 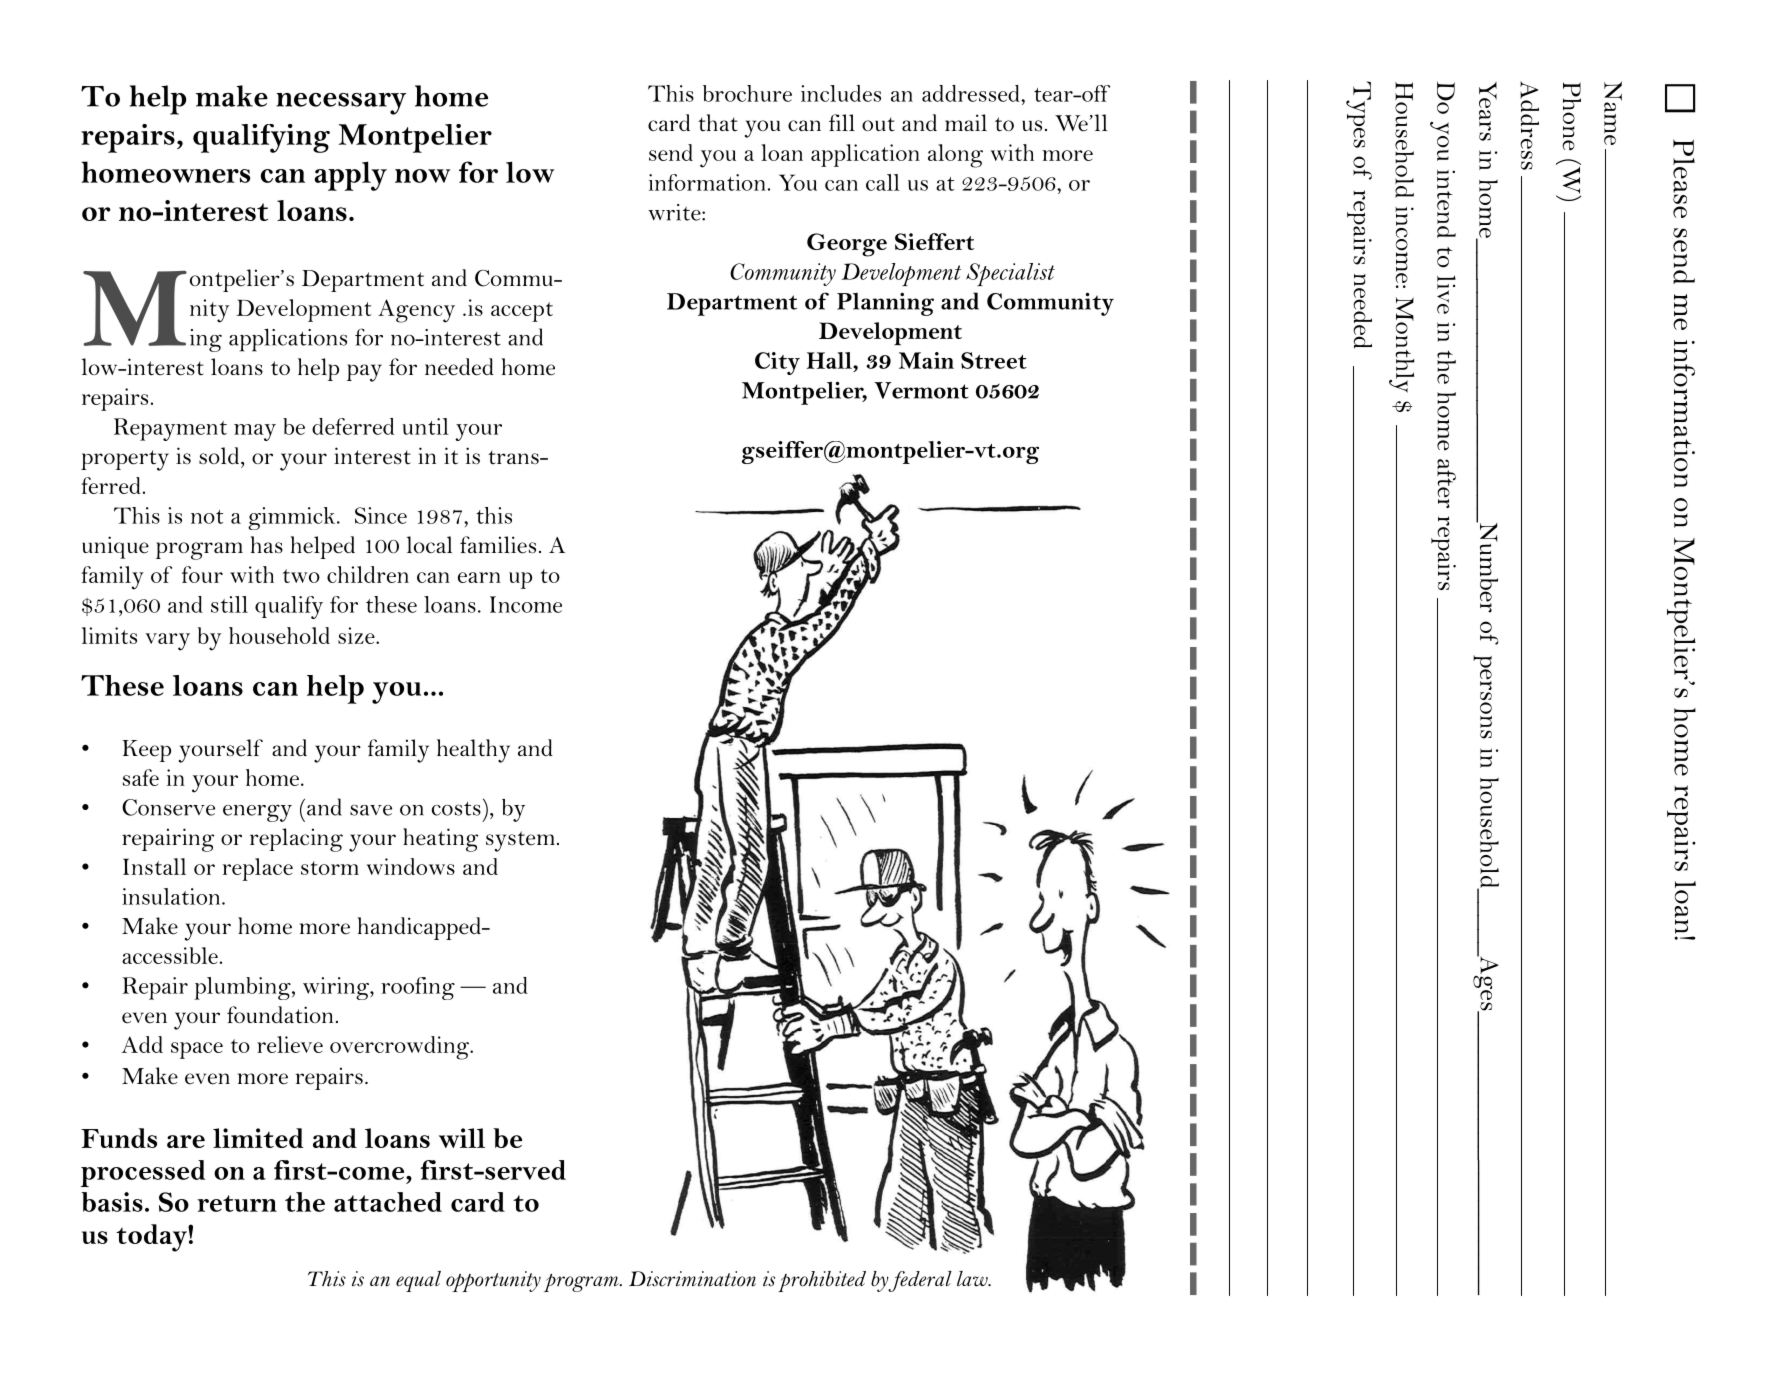 What do you see at coordinates (498, 545) in the document?
I see `families` at bounding box center [498, 545].
